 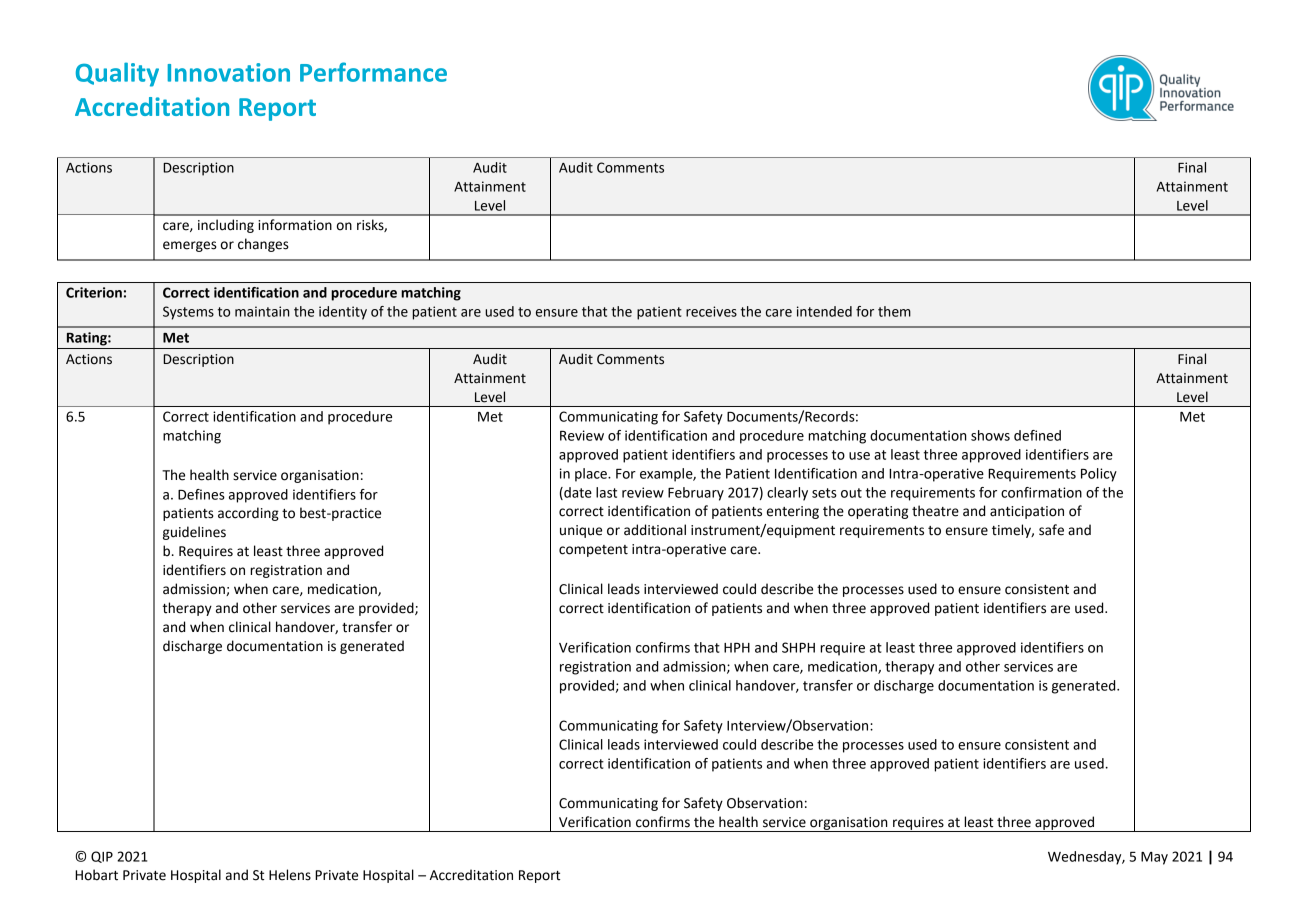 I want to click on Helens, so click(x=290, y=875).
